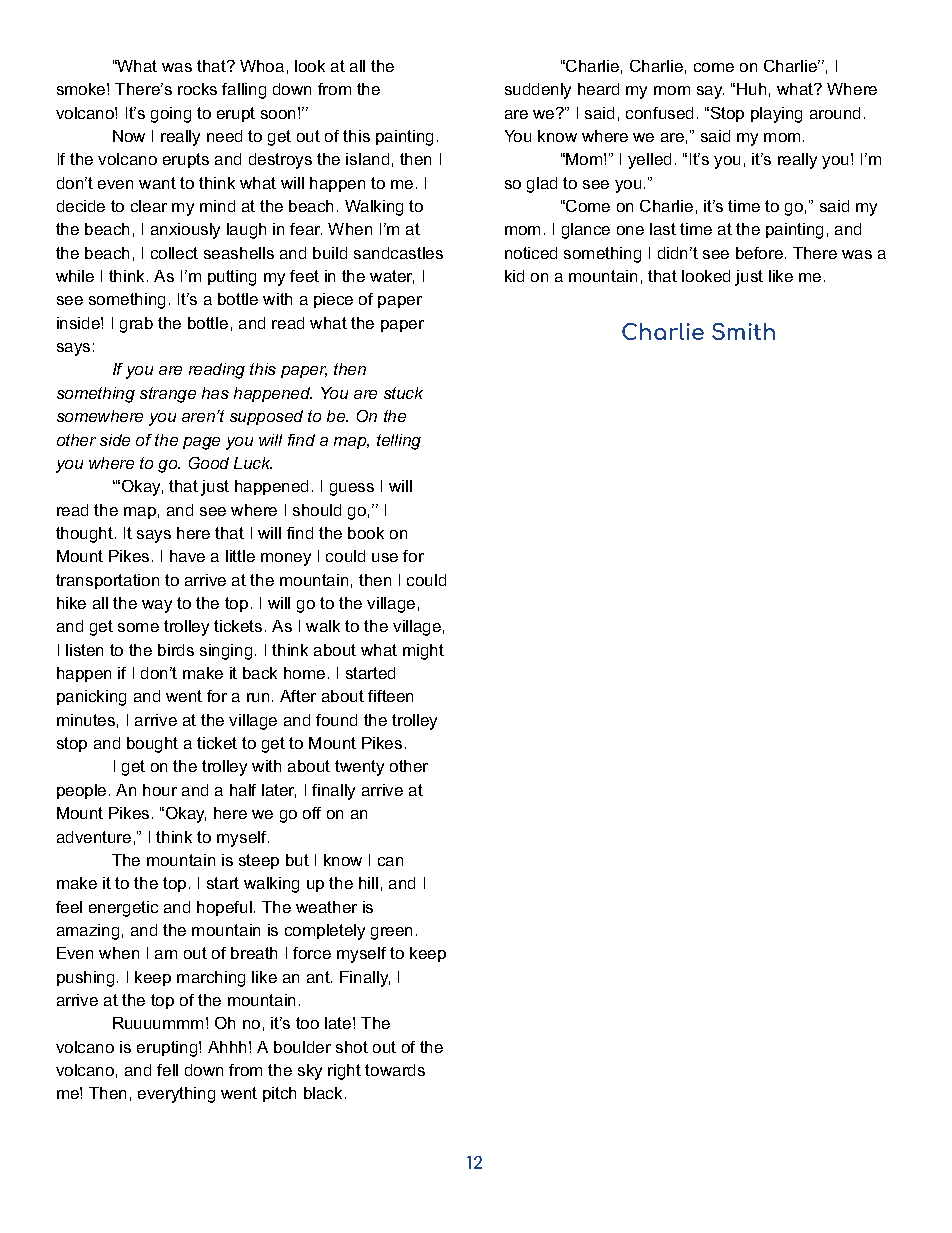  What do you see at coordinates (160, 790) in the screenshot?
I see `hour` at bounding box center [160, 790].
